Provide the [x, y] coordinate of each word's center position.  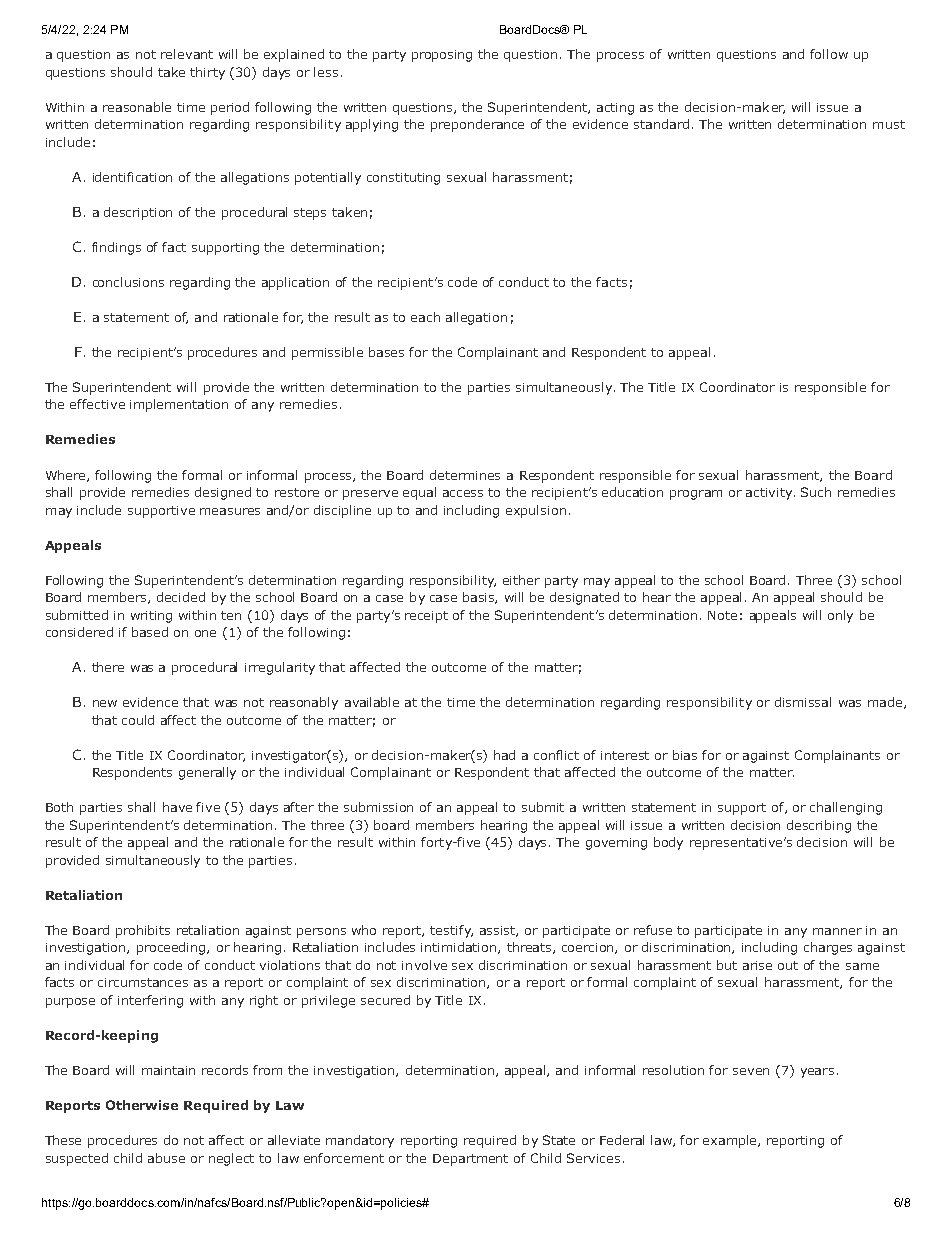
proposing [442, 56]
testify [451, 931]
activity [770, 494]
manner [837, 931]
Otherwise [142, 1105]
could [138, 720]
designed [223, 493]
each [425, 317]
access [463, 493]
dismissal [803, 702]
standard [661, 124]
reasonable [137, 107]
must [889, 124]
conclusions [128, 282]
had [504, 755]
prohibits [143, 931]
